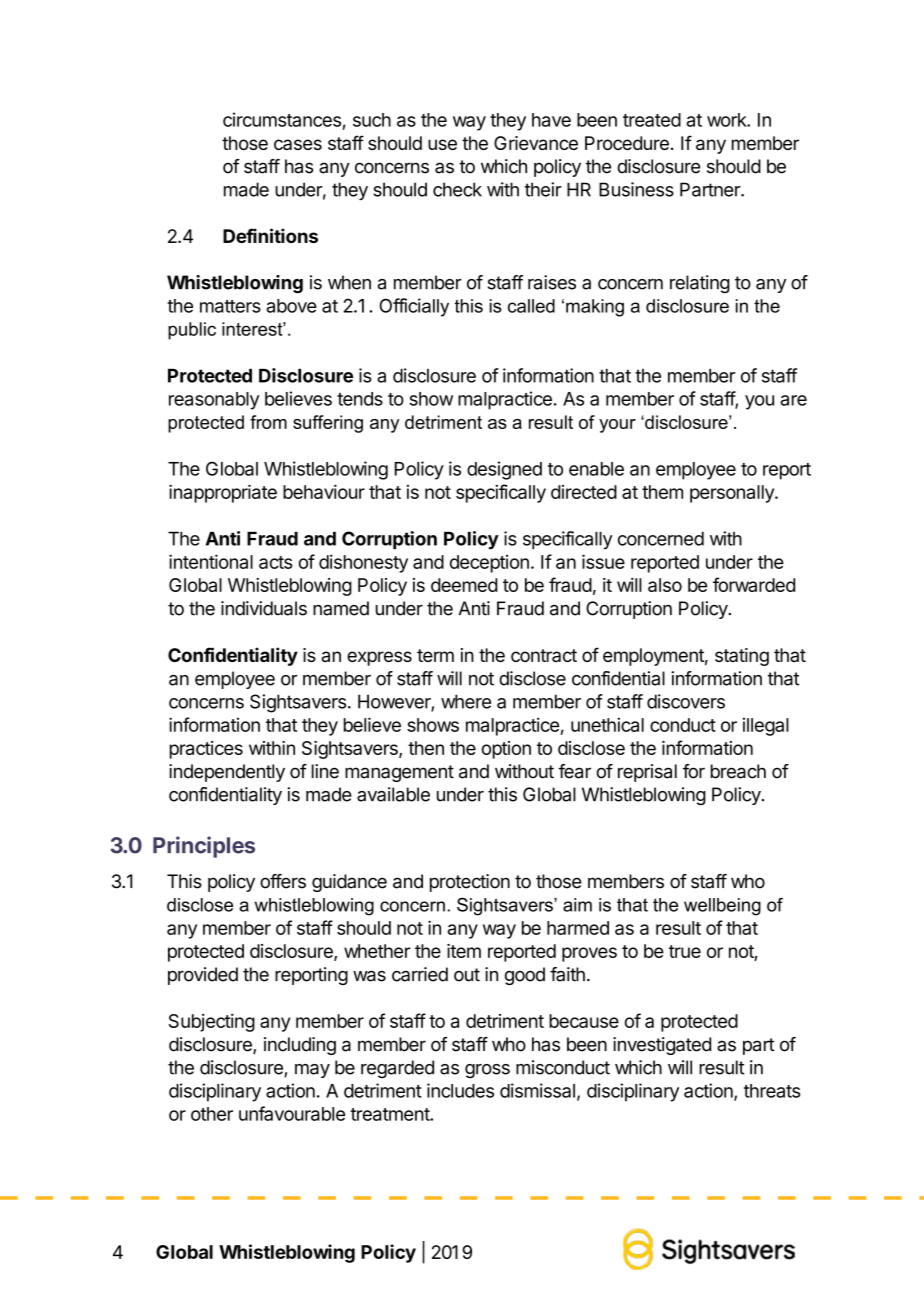 The image size is (924, 1308). I want to click on relating, so click(700, 284).
